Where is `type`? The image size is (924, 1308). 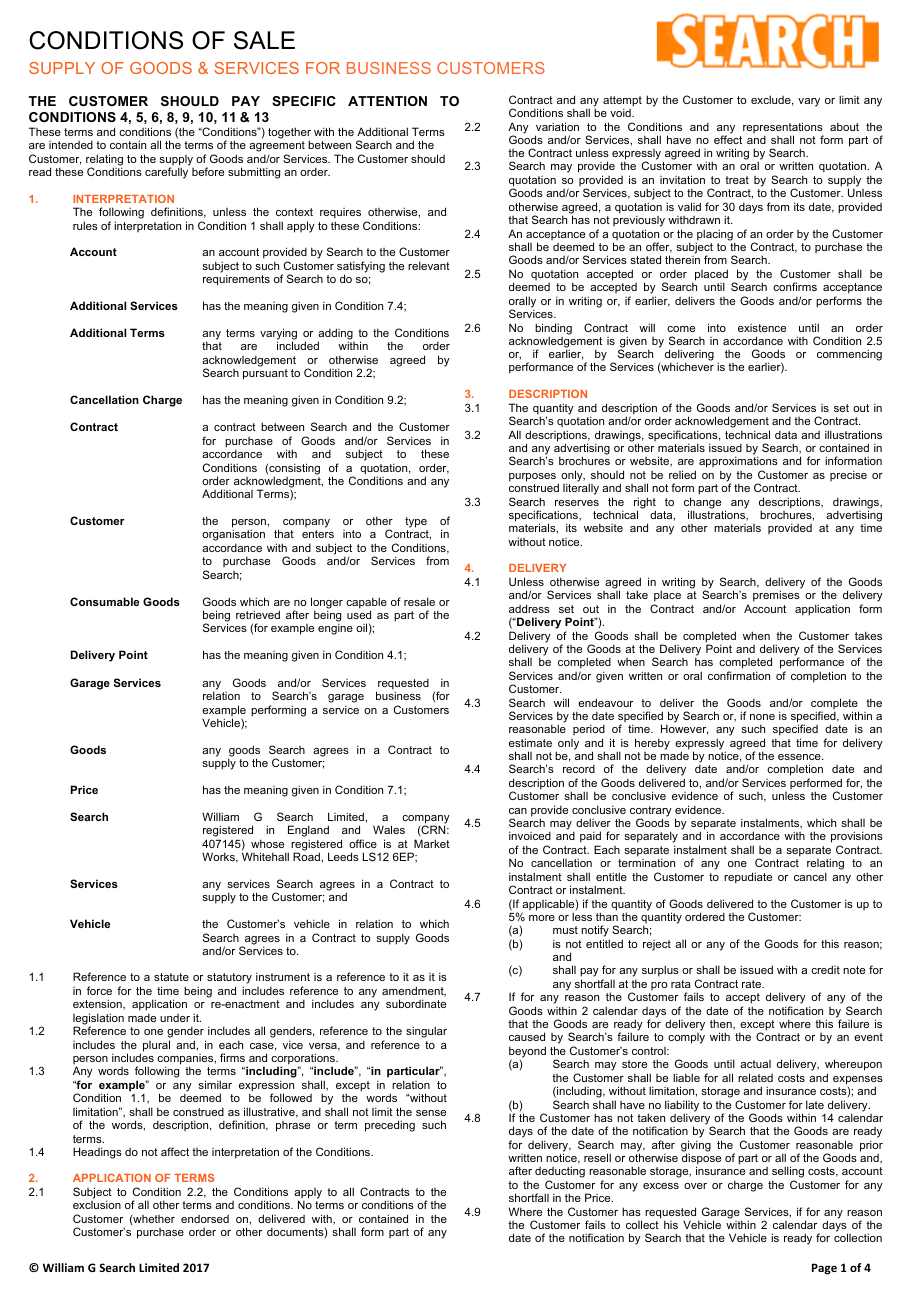
type is located at coordinates (416, 522).
